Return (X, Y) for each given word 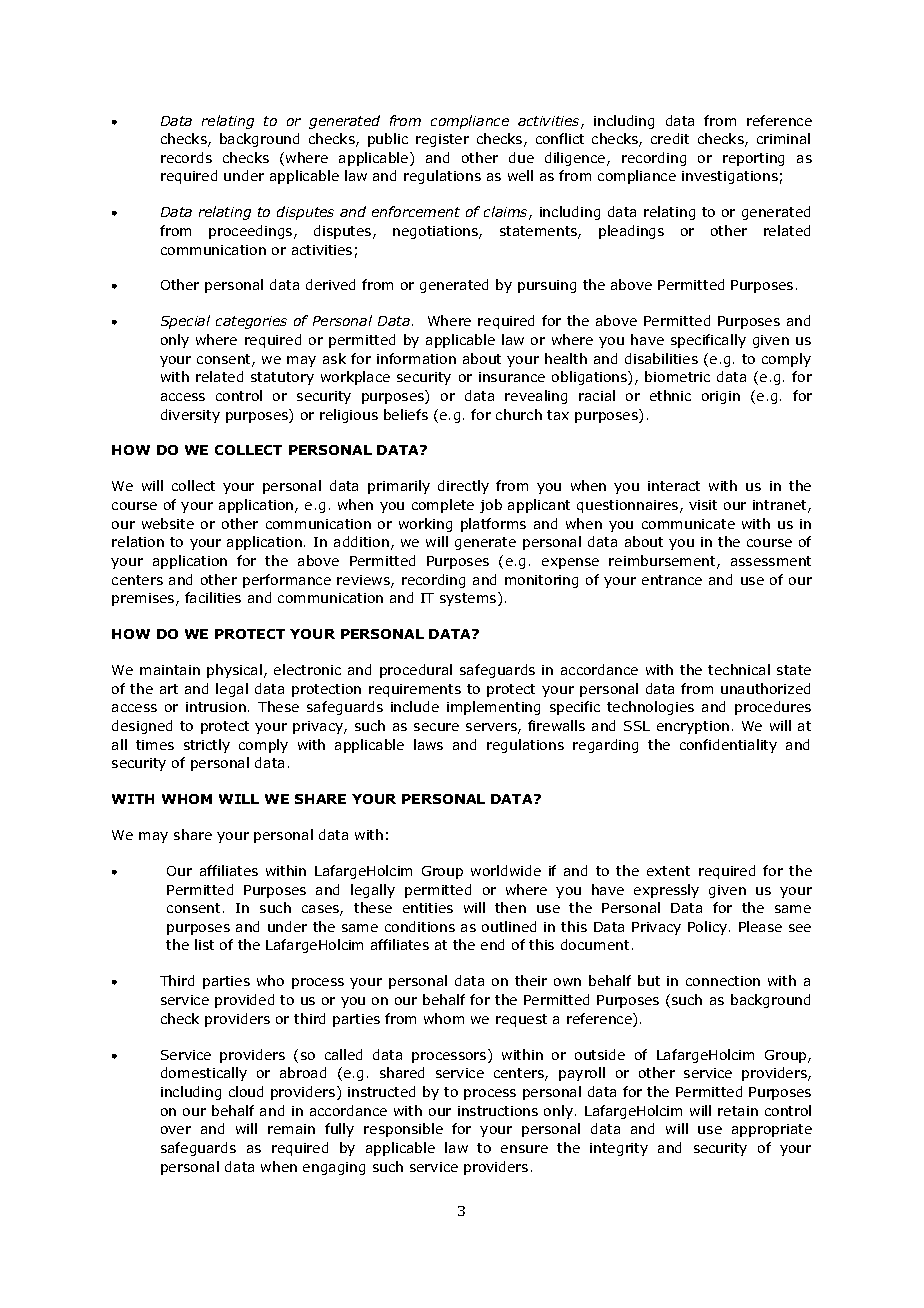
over (176, 1130)
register (442, 140)
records (186, 157)
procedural (416, 671)
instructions (498, 1111)
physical (234, 671)
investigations (730, 177)
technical (739, 669)
